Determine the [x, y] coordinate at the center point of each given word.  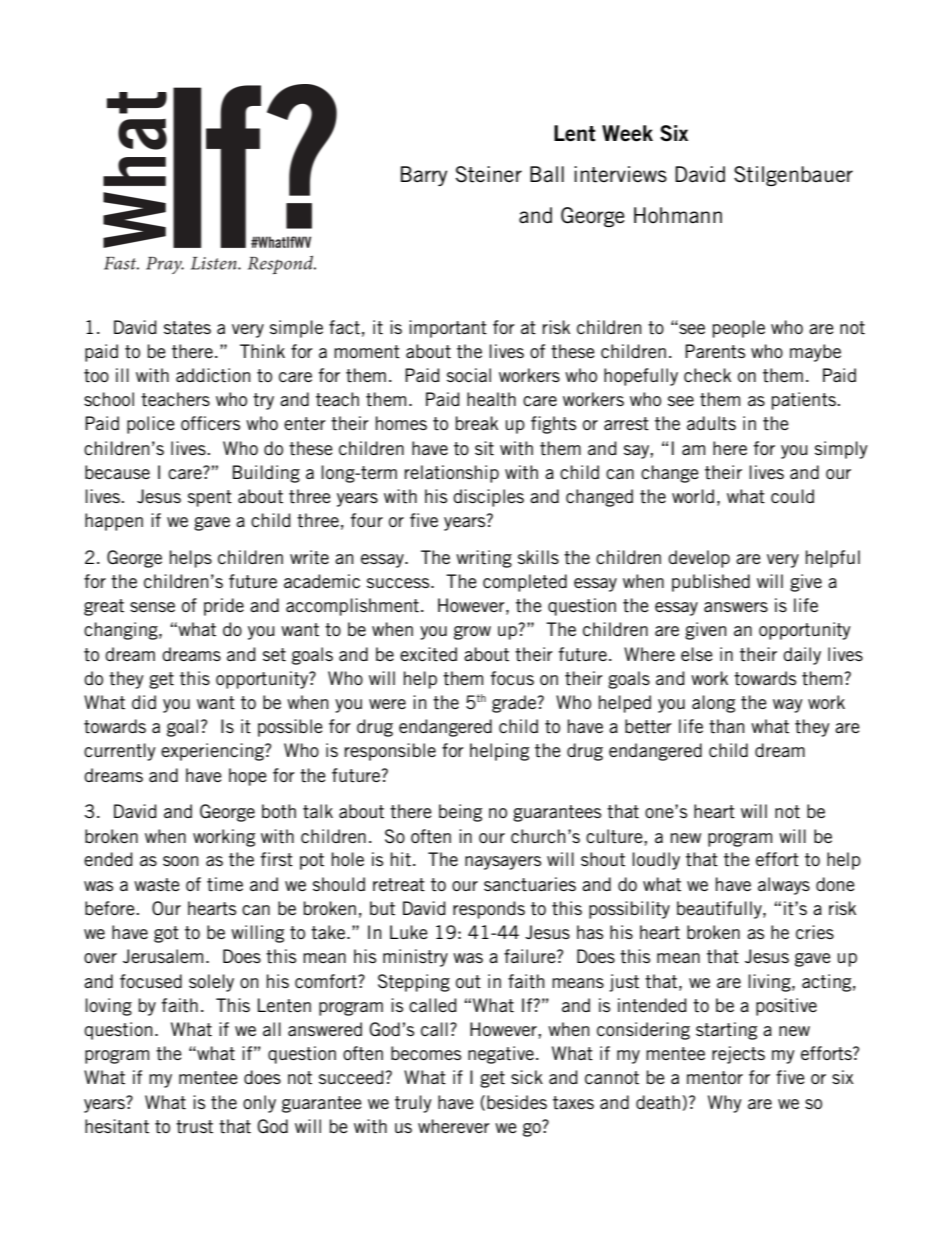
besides [517, 1102]
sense [152, 607]
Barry [424, 176]
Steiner [489, 174]
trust [194, 1127]
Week [627, 133]
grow [472, 633]
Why [725, 1104]
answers [736, 607]
